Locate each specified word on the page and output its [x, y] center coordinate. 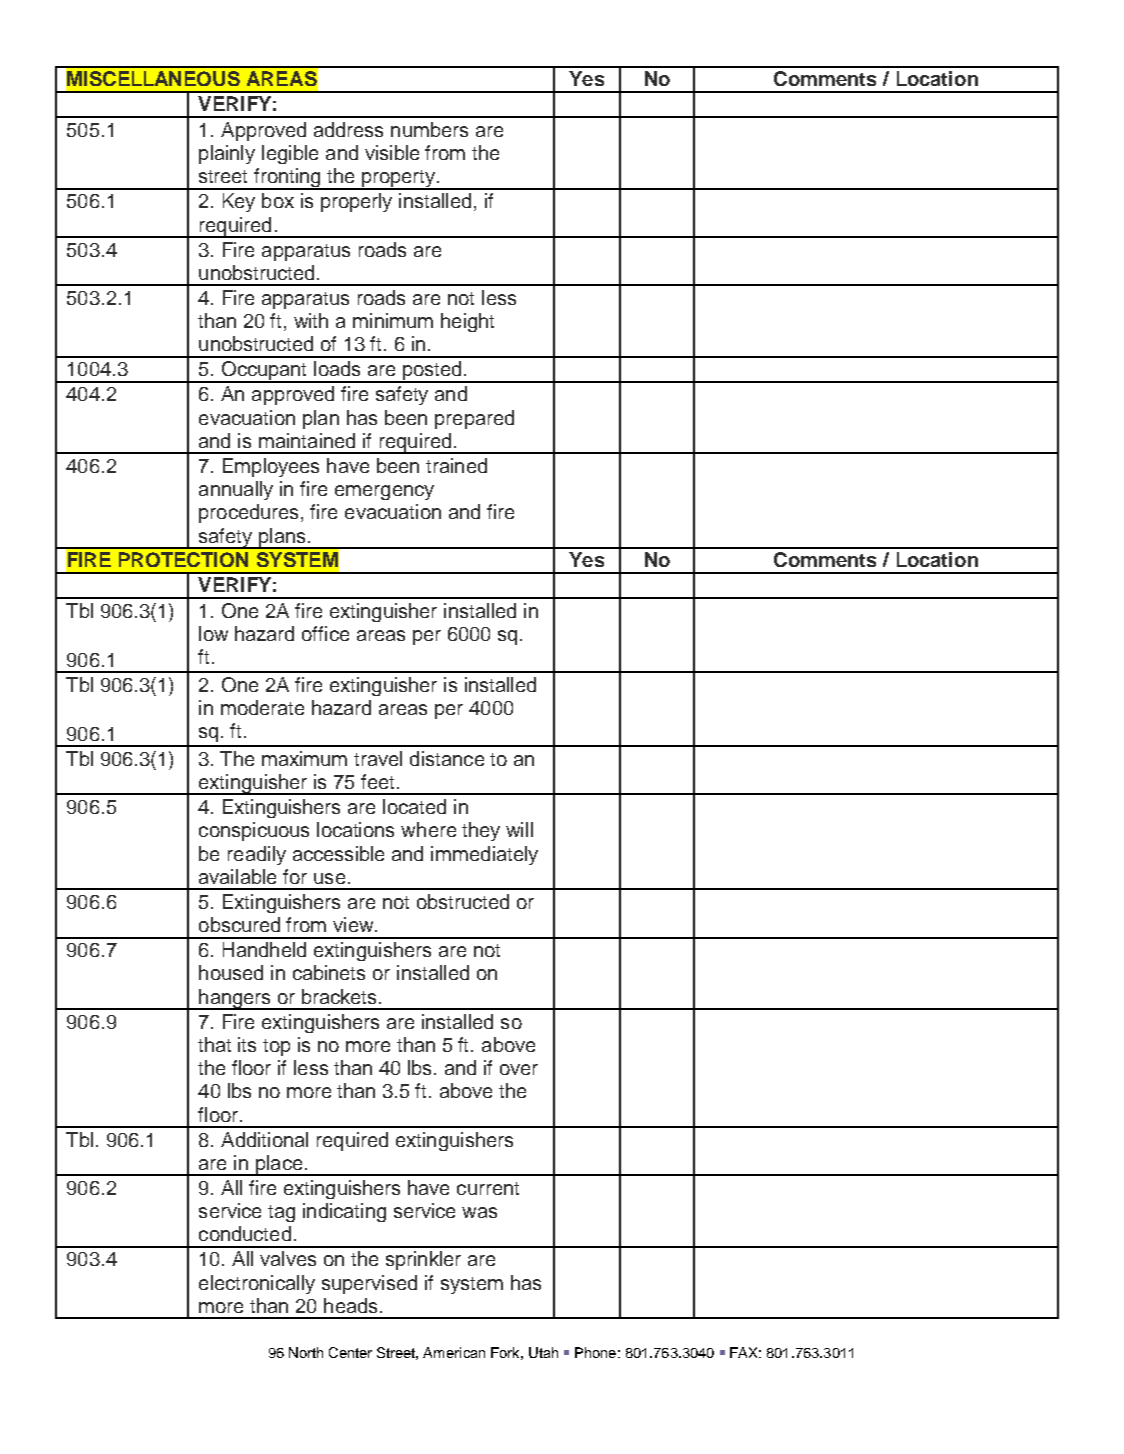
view [354, 924]
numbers [429, 129]
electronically [257, 1284]
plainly [227, 154]
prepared [474, 419]
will [519, 829]
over [519, 1069]
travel [378, 758]
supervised [369, 1284]
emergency [384, 492]
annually [236, 490]
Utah [543, 1352]
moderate [262, 707]
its [247, 1044]
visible [392, 152]
